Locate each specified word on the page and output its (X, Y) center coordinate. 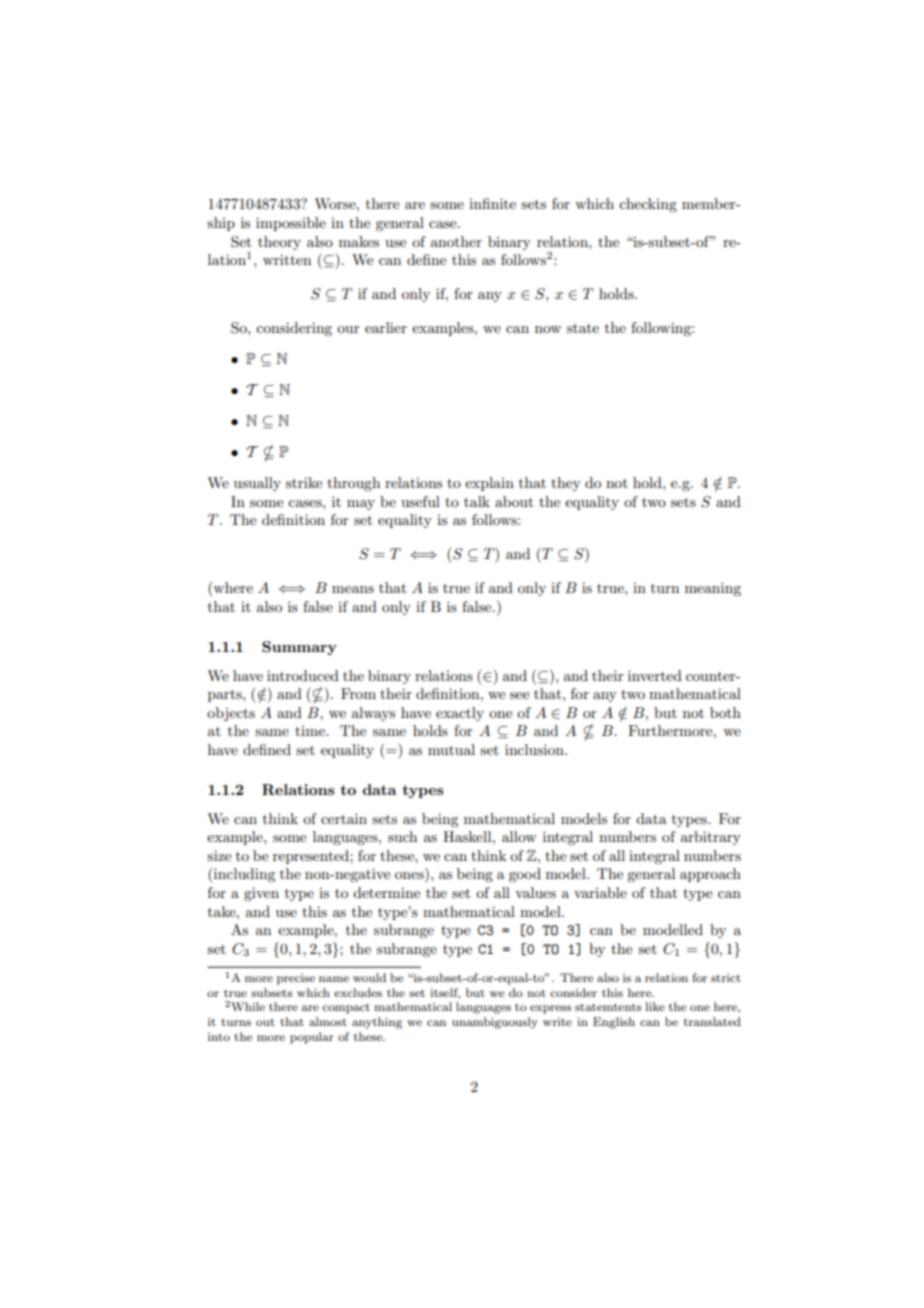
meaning (713, 589)
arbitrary (711, 838)
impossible (291, 224)
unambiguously (495, 1023)
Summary (299, 648)
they (566, 484)
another (456, 241)
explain (489, 484)
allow (519, 836)
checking (648, 205)
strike (304, 482)
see (519, 695)
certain (344, 818)
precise (296, 979)
